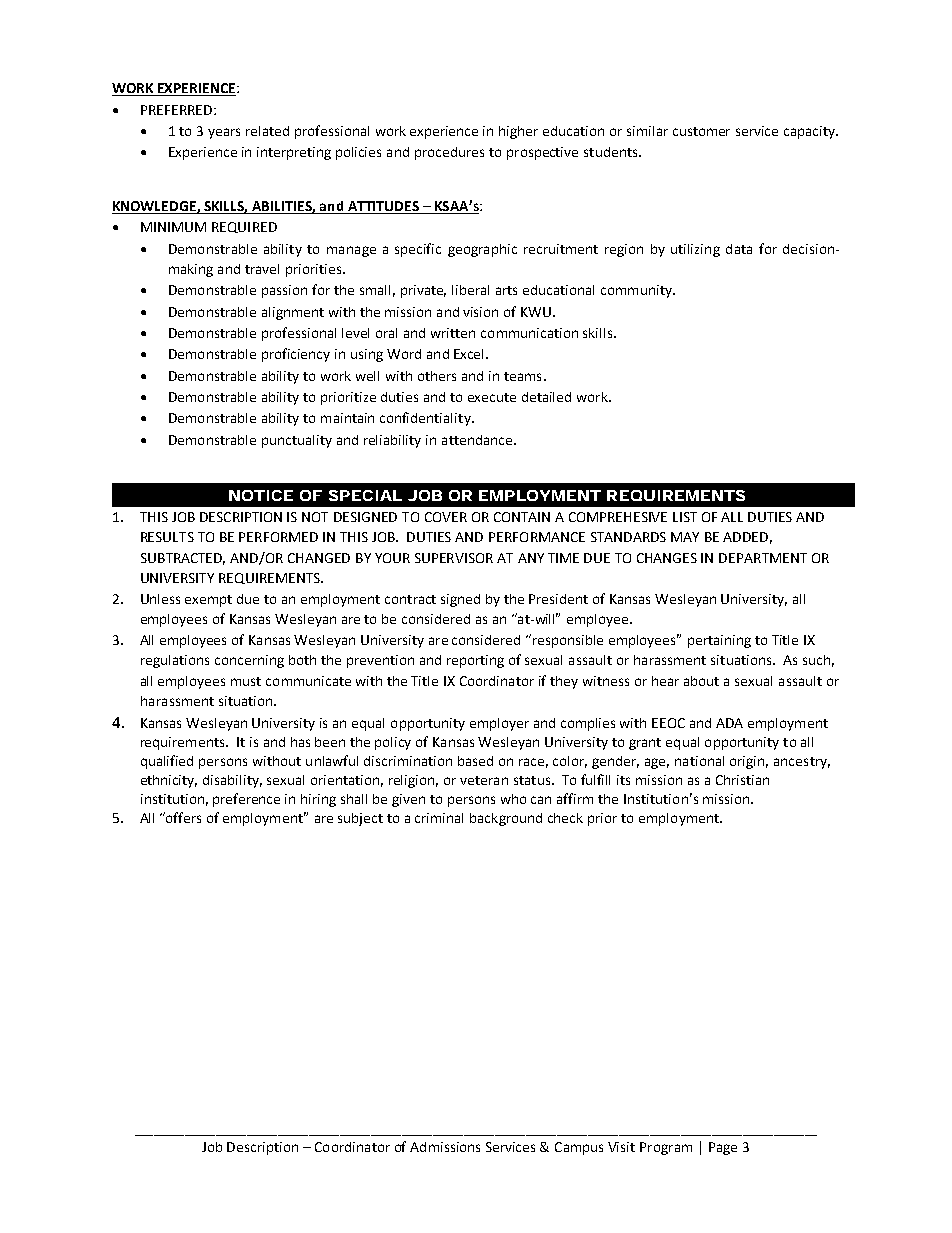  What do you see at coordinates (484, 780) in the screenshot?
I see `veteran` at bounding box center [484, 780].
